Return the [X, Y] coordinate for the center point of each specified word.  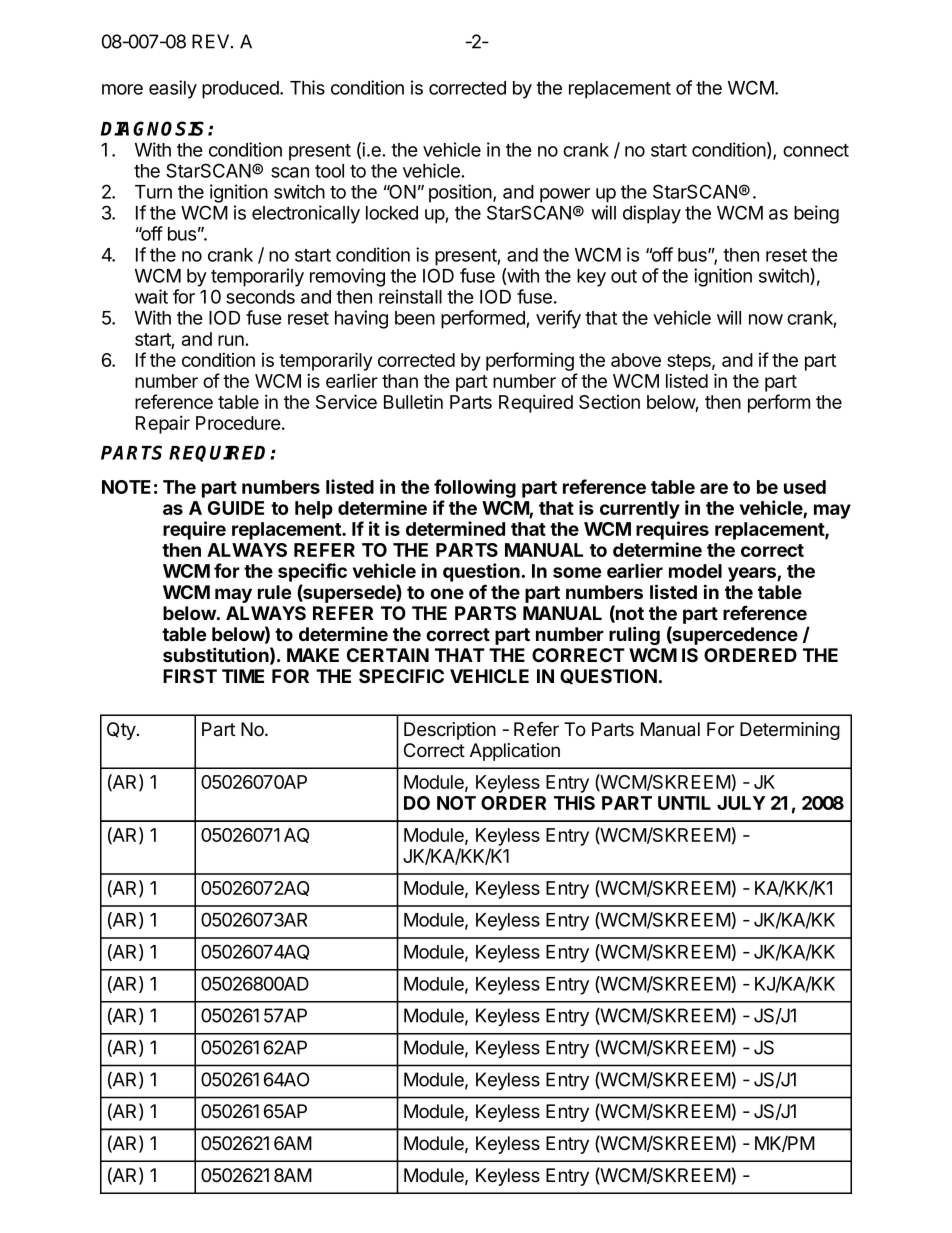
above [636, 360]
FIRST [190, 676]
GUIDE [236, 508]
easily [173, 89]
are [714, 488]
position [461, 193]
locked [392, 213]
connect [816, 150]
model [695, 571]
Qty [122, 731]
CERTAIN [388, 655]
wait [151, 296]
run [232, 340]
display [652, 214]
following [475, 488]
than [400, 381]
